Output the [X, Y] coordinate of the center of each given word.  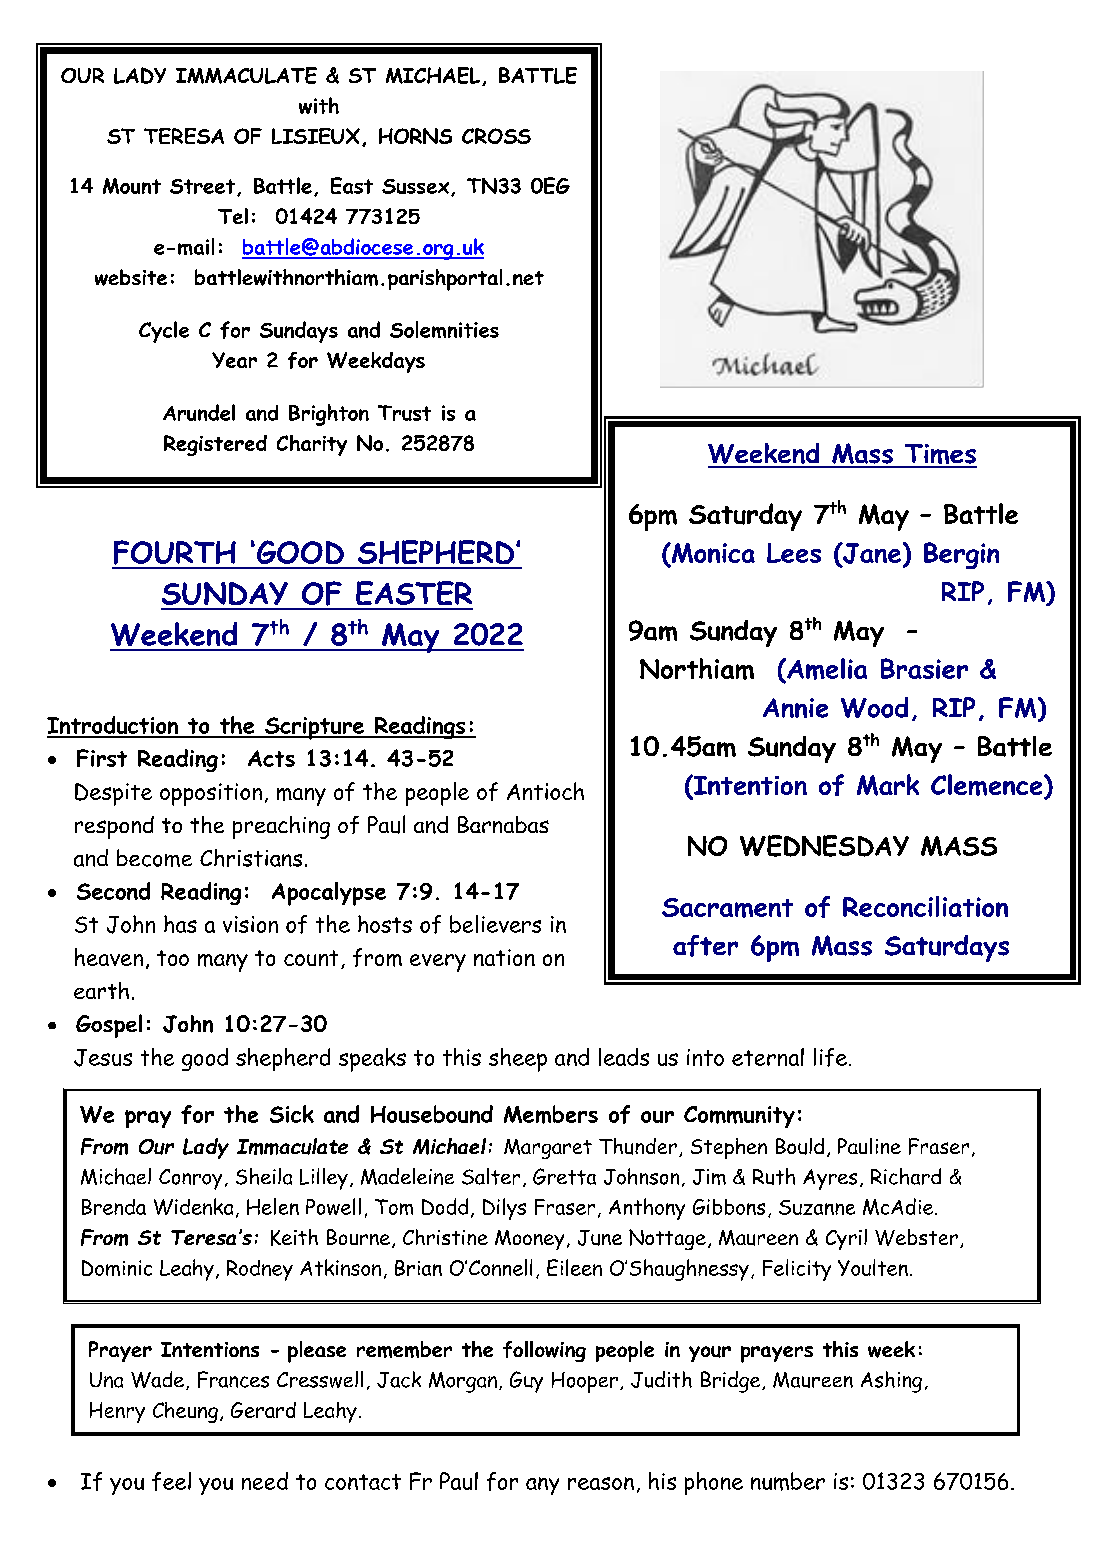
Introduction [114, 726]
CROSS [496, 136]
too [173, 958]
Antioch [545, 791]
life [830, 1057]
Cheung [185, 1412]
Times [939, 455]
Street [202, 186]
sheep [518, 1060]
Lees [794, 553]
